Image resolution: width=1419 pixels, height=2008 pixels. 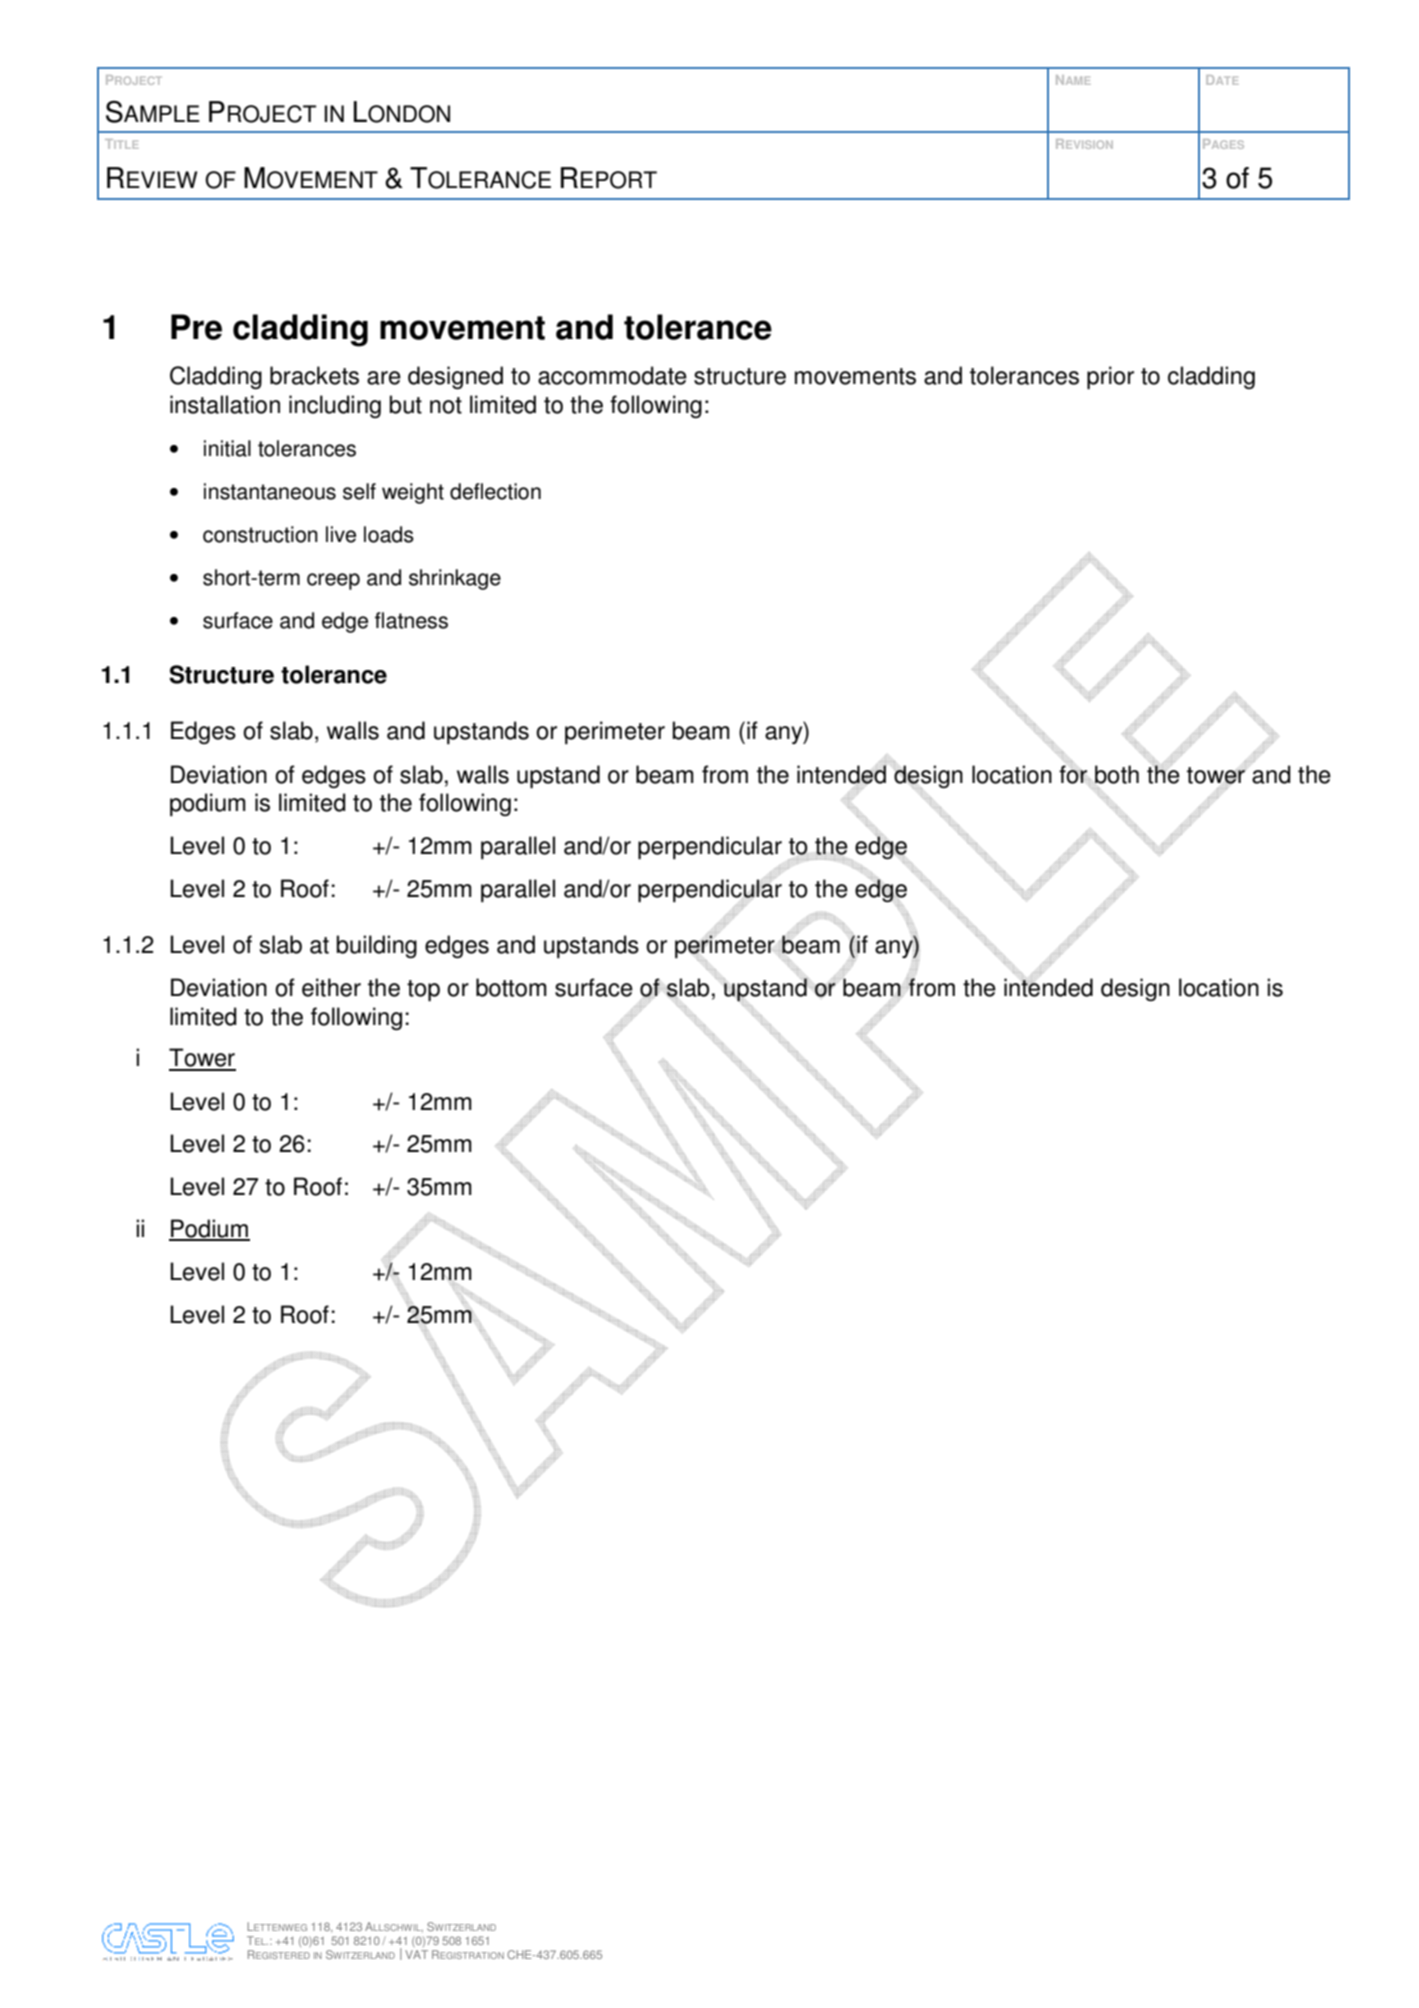 I want to click on including, so click(x=335, y=406).
